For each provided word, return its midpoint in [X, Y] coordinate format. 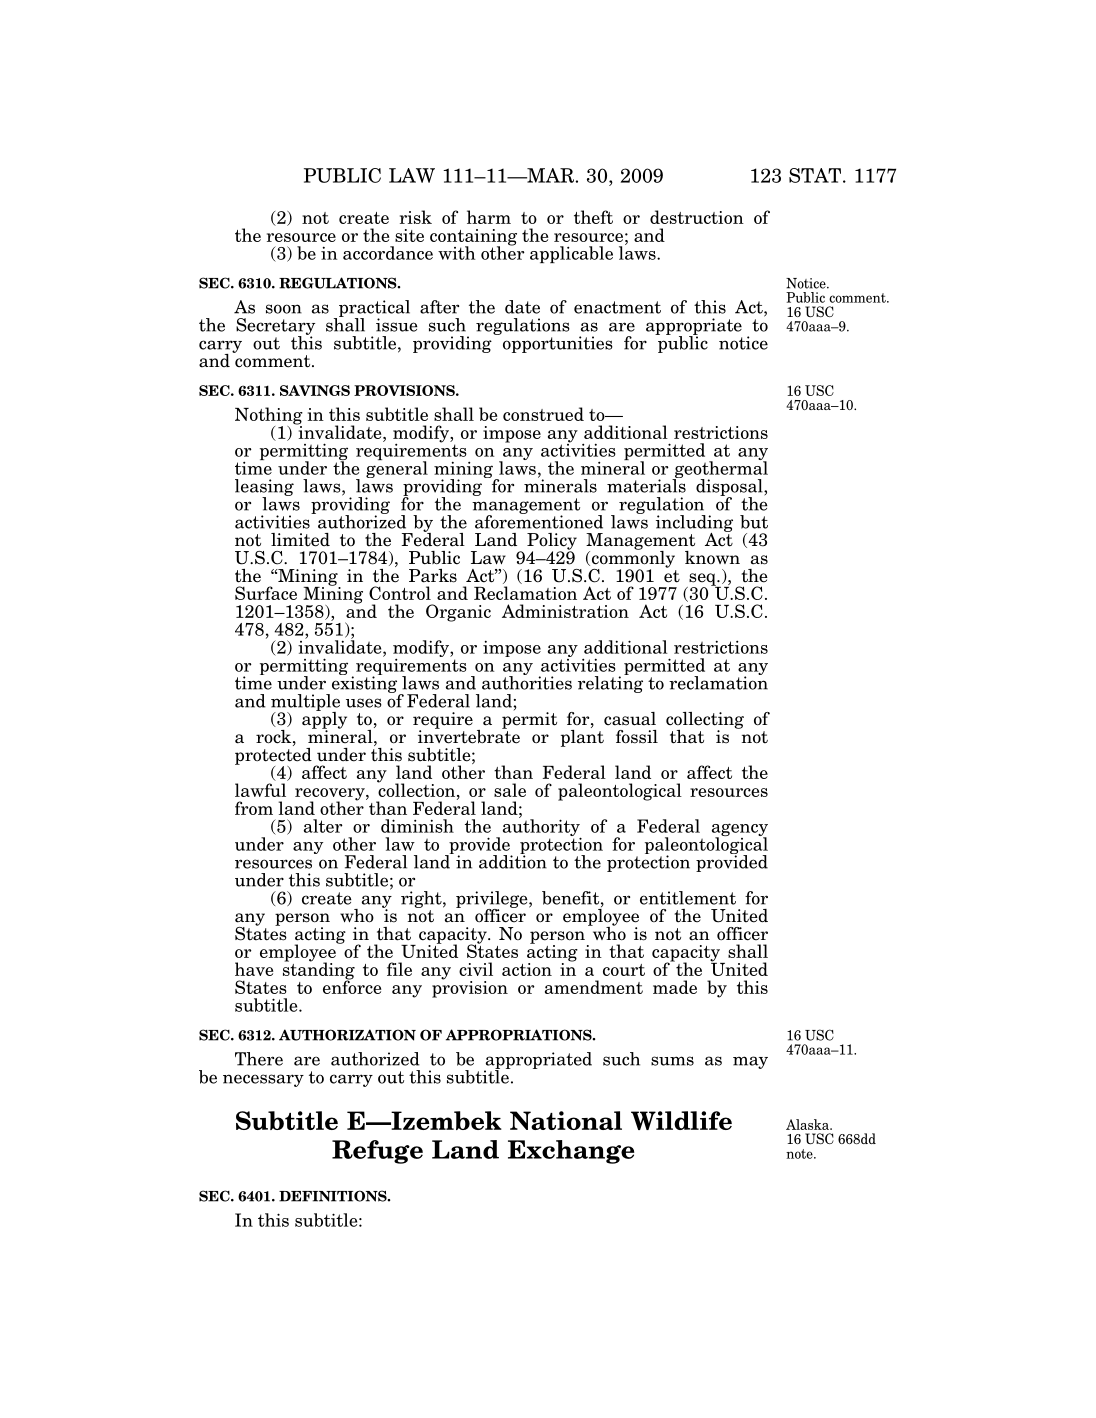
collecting [705, 721]
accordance [388, 253]
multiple [305, 703]
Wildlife [681, 1120]
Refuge [377, 1152]
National [566, 1120]
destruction [697, 217]
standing [319, 971]
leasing [264, 488]
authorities [527, 682]
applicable [571, 254]
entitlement [688, 898]
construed [543, 414]
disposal [730, 488]
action [527, 969]
